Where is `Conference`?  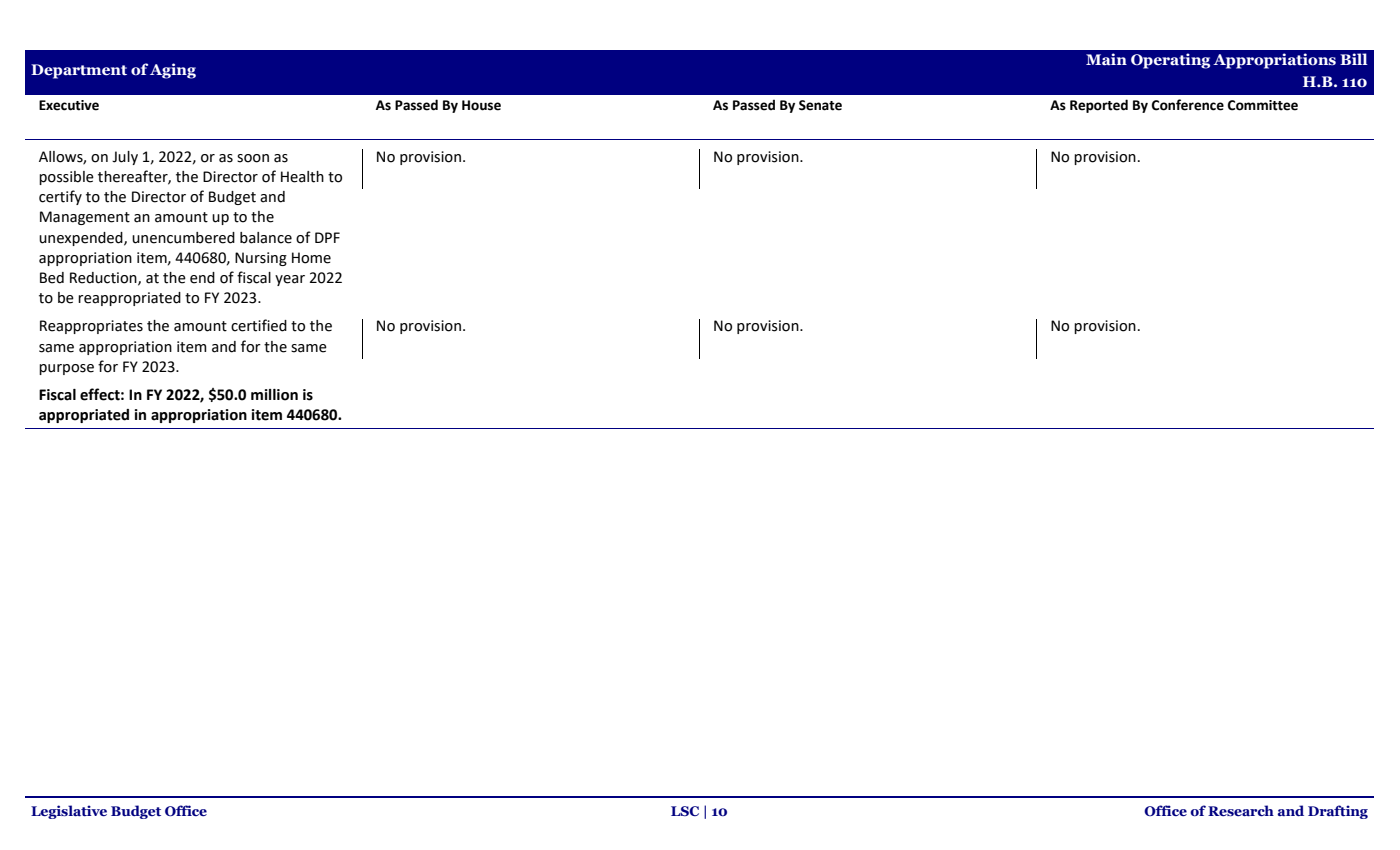 Conference is located at coordinates (1188, 105).
